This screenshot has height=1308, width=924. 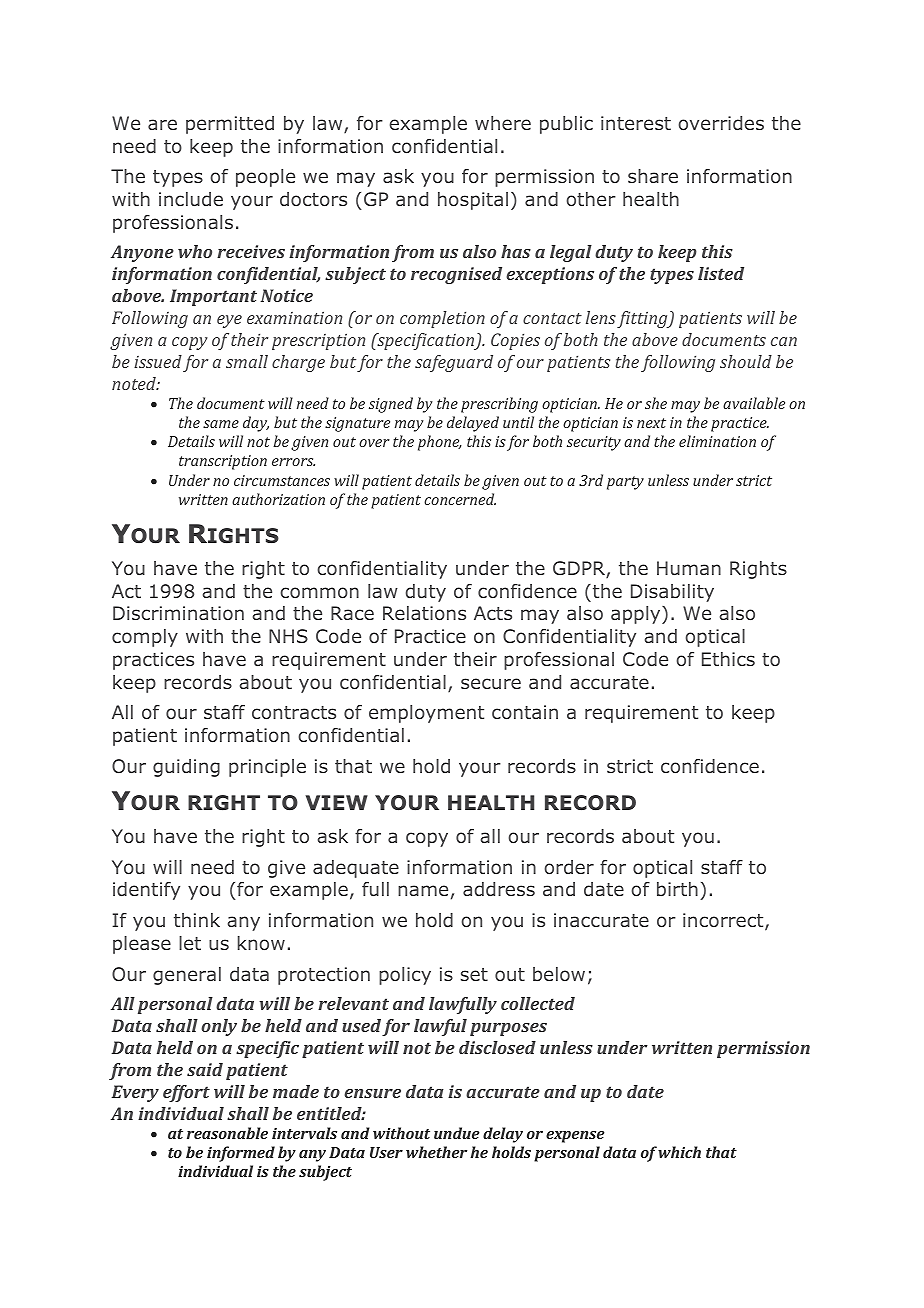 What do you see at coordinates (754, 403) in the screenshot?
I see `available` at bounding box center [754, 403].
